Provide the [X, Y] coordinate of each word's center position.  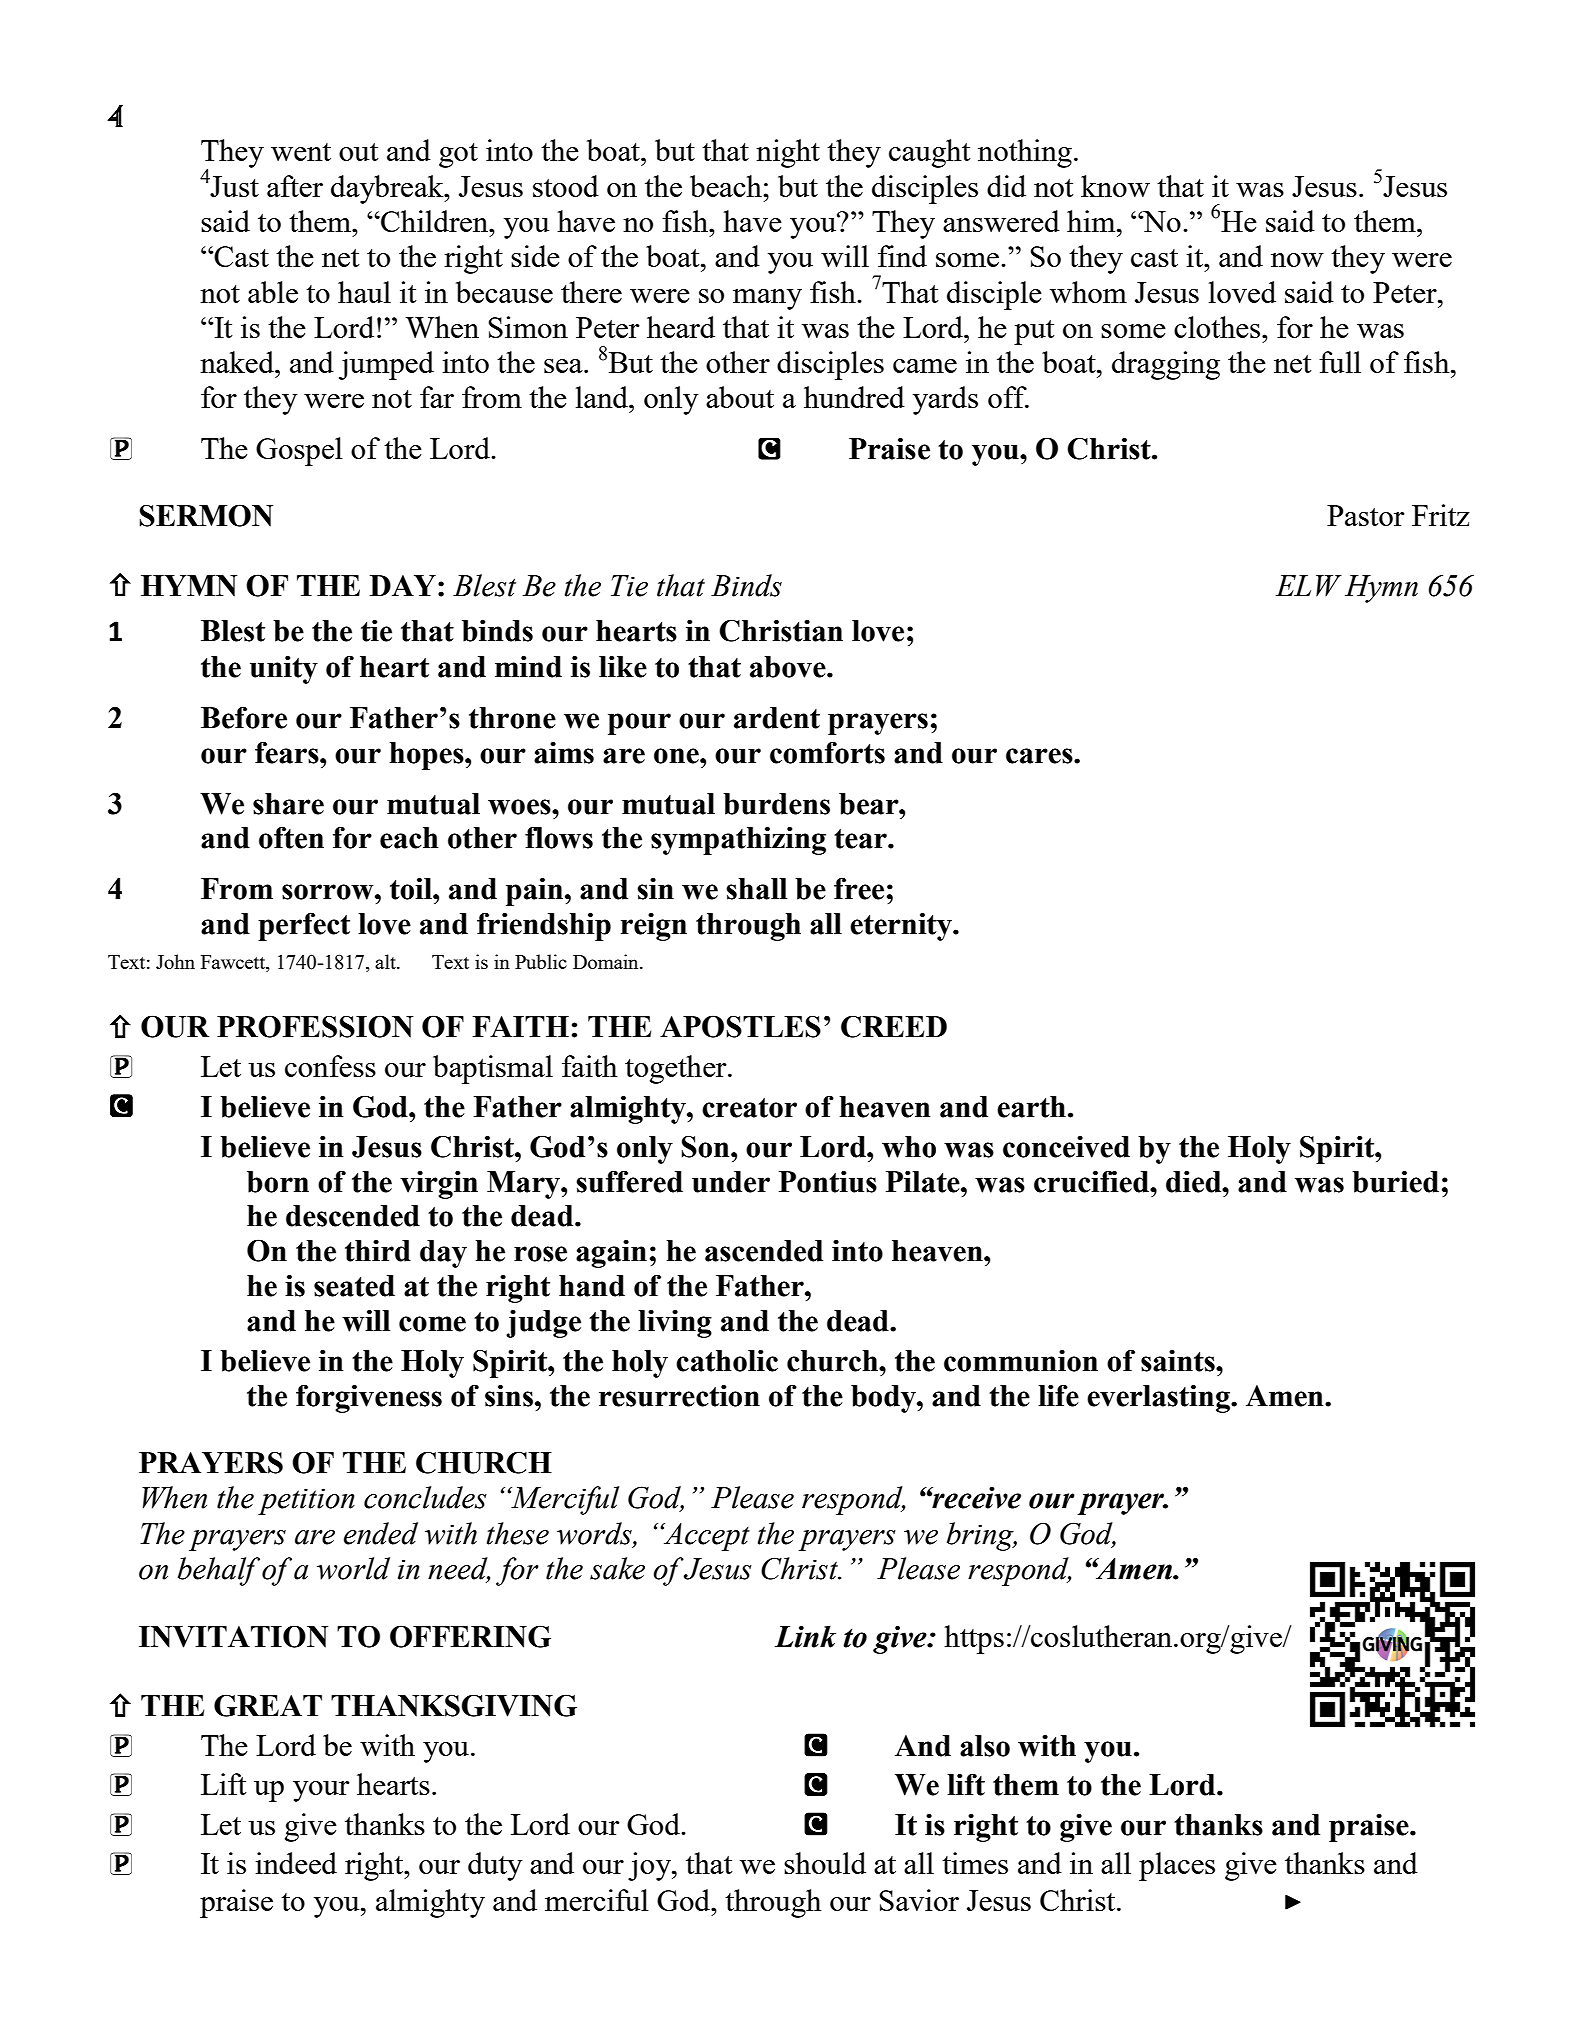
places [1177, 1866]
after [295, 186]
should [825, 1863]
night [788, 153]
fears [288, 752]
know [1115, 186]
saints [1179, 1361]
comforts [827, 752]
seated [354, 1286]
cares [1040, 756]
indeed [296, 1863]
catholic [727, 1361]
